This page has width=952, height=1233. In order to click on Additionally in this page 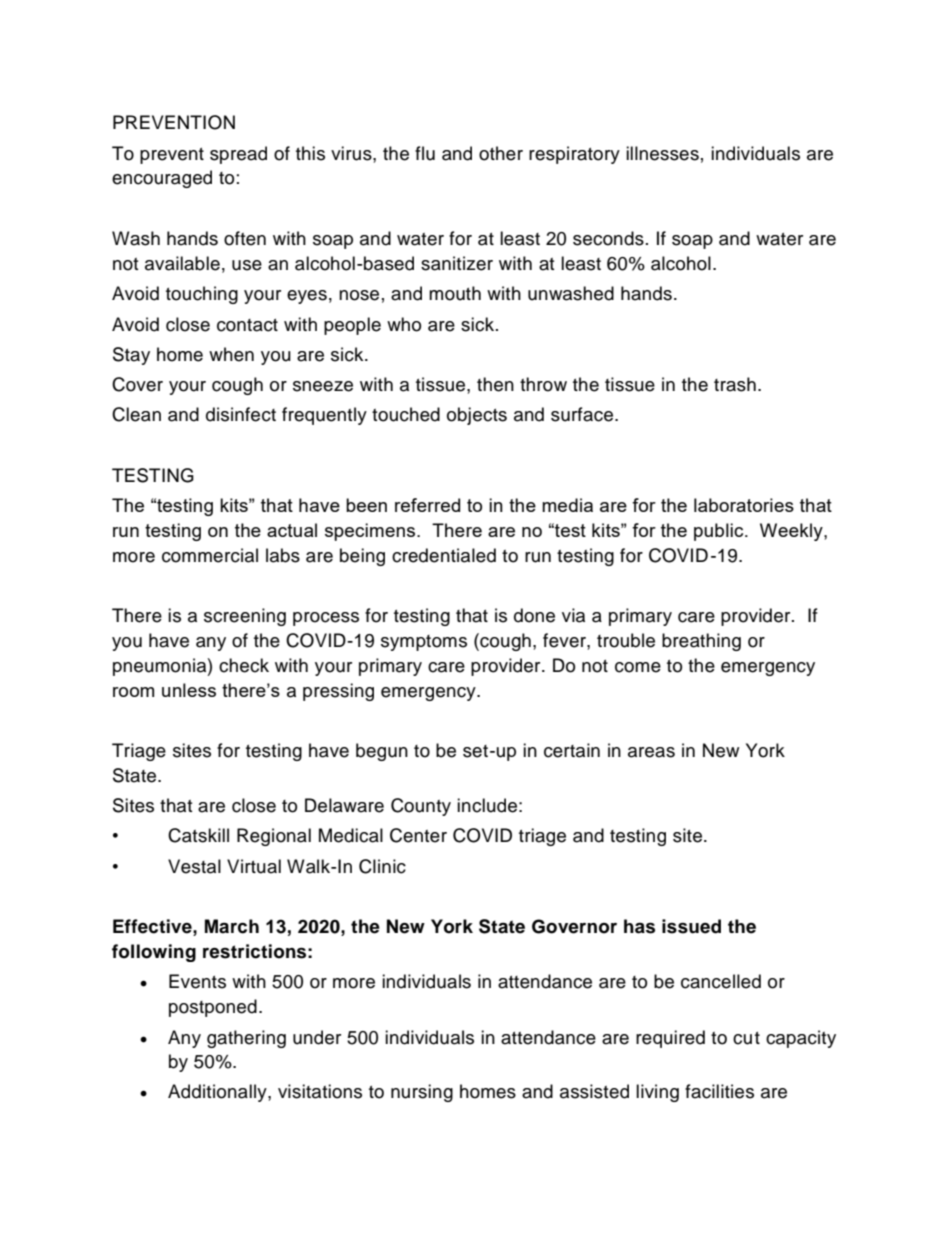, I will do `click(218, 1093)`.
